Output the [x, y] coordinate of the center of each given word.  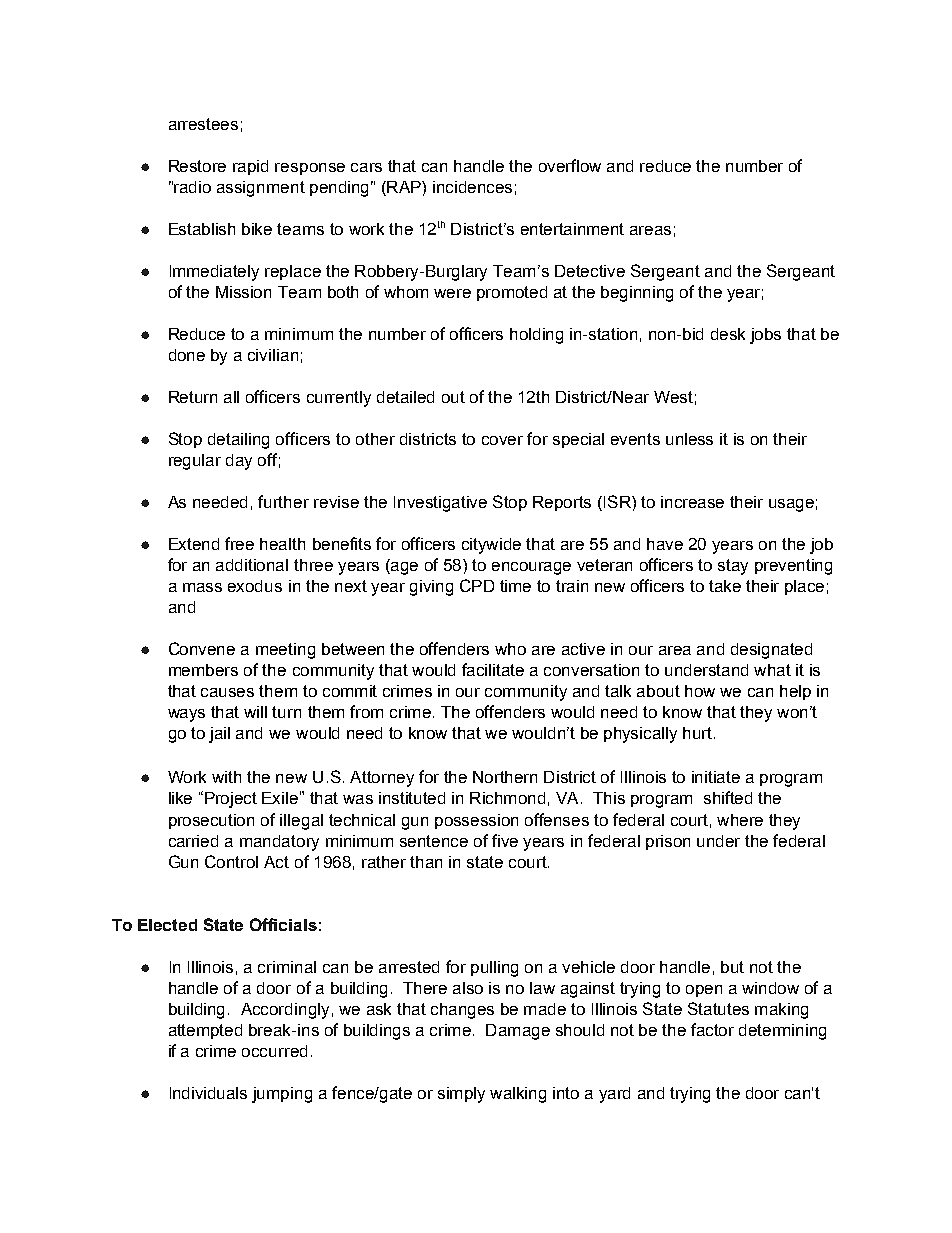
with [226, 777]
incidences [472, 187]
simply [461, 1095]
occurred [274, 1051]
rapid [250, 167]
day [239, 462]
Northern [505, 777]
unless [689, 439]
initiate [716, 777]
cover [502, 440]
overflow [570, 165]
